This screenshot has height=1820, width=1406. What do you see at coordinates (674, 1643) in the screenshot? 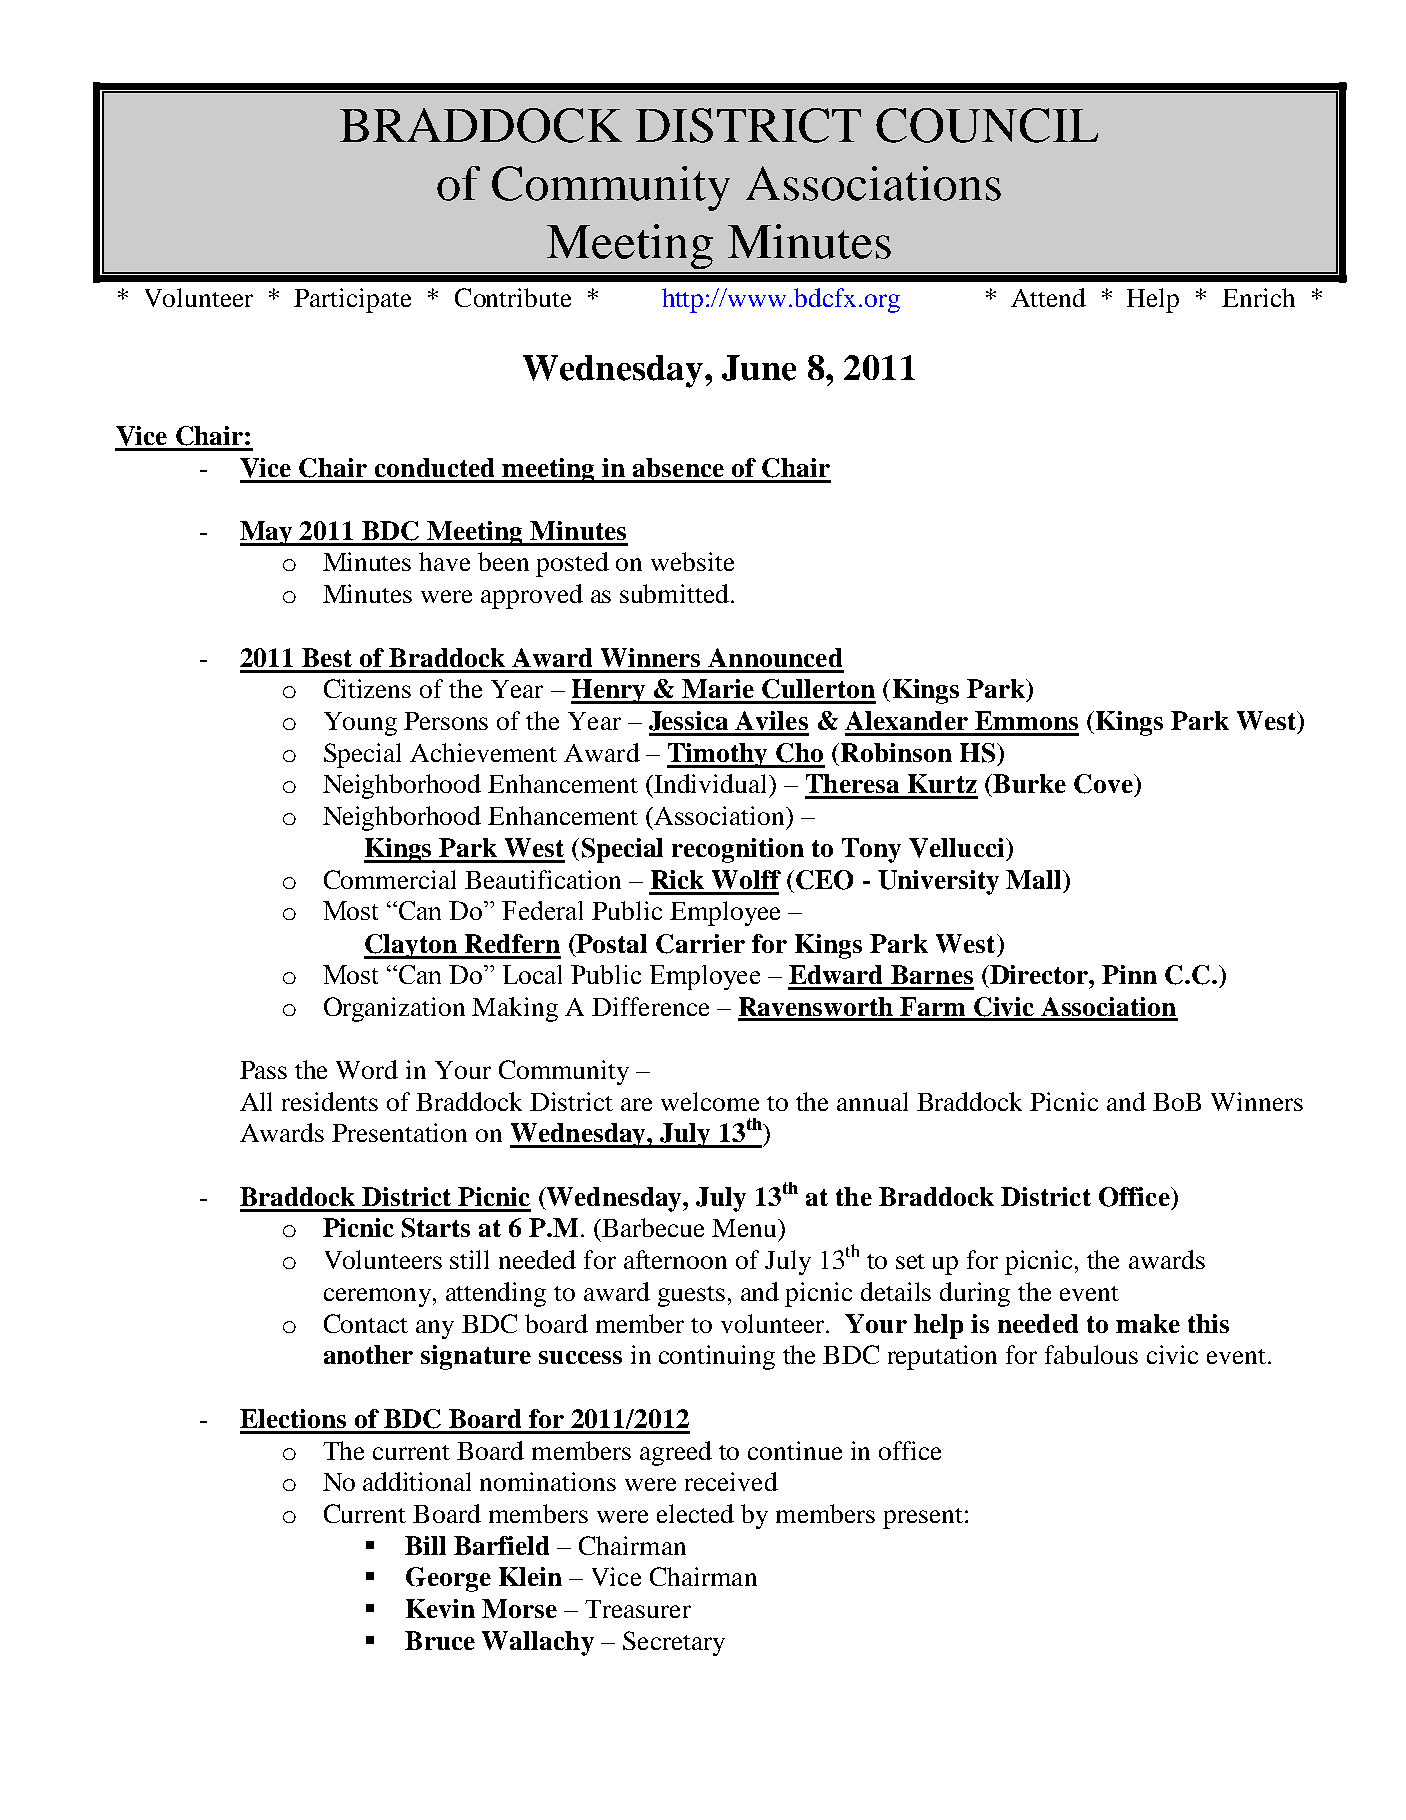
I see `Secretary` at bounding box center [674, 1643].
